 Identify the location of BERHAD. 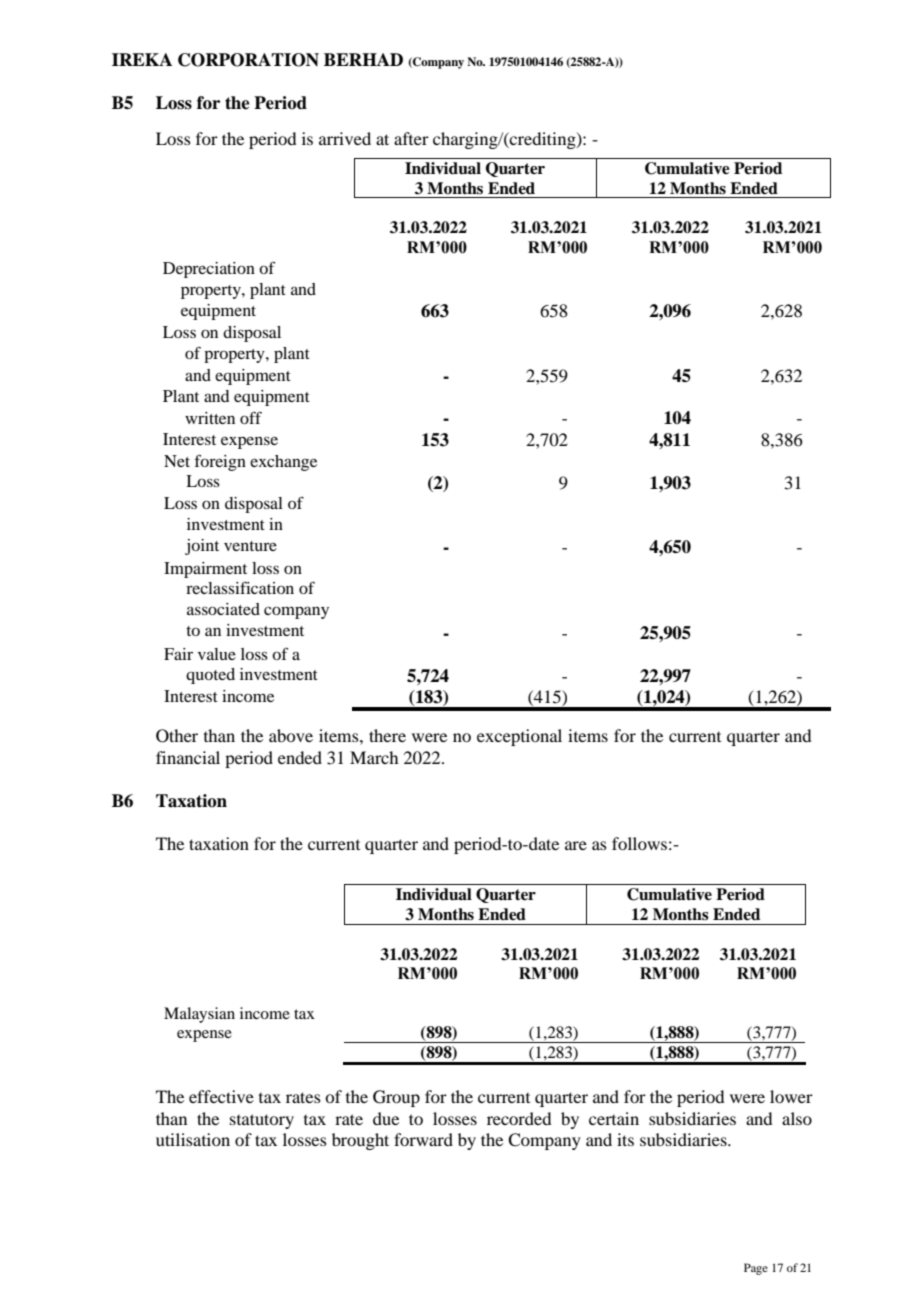
(363, 59).
